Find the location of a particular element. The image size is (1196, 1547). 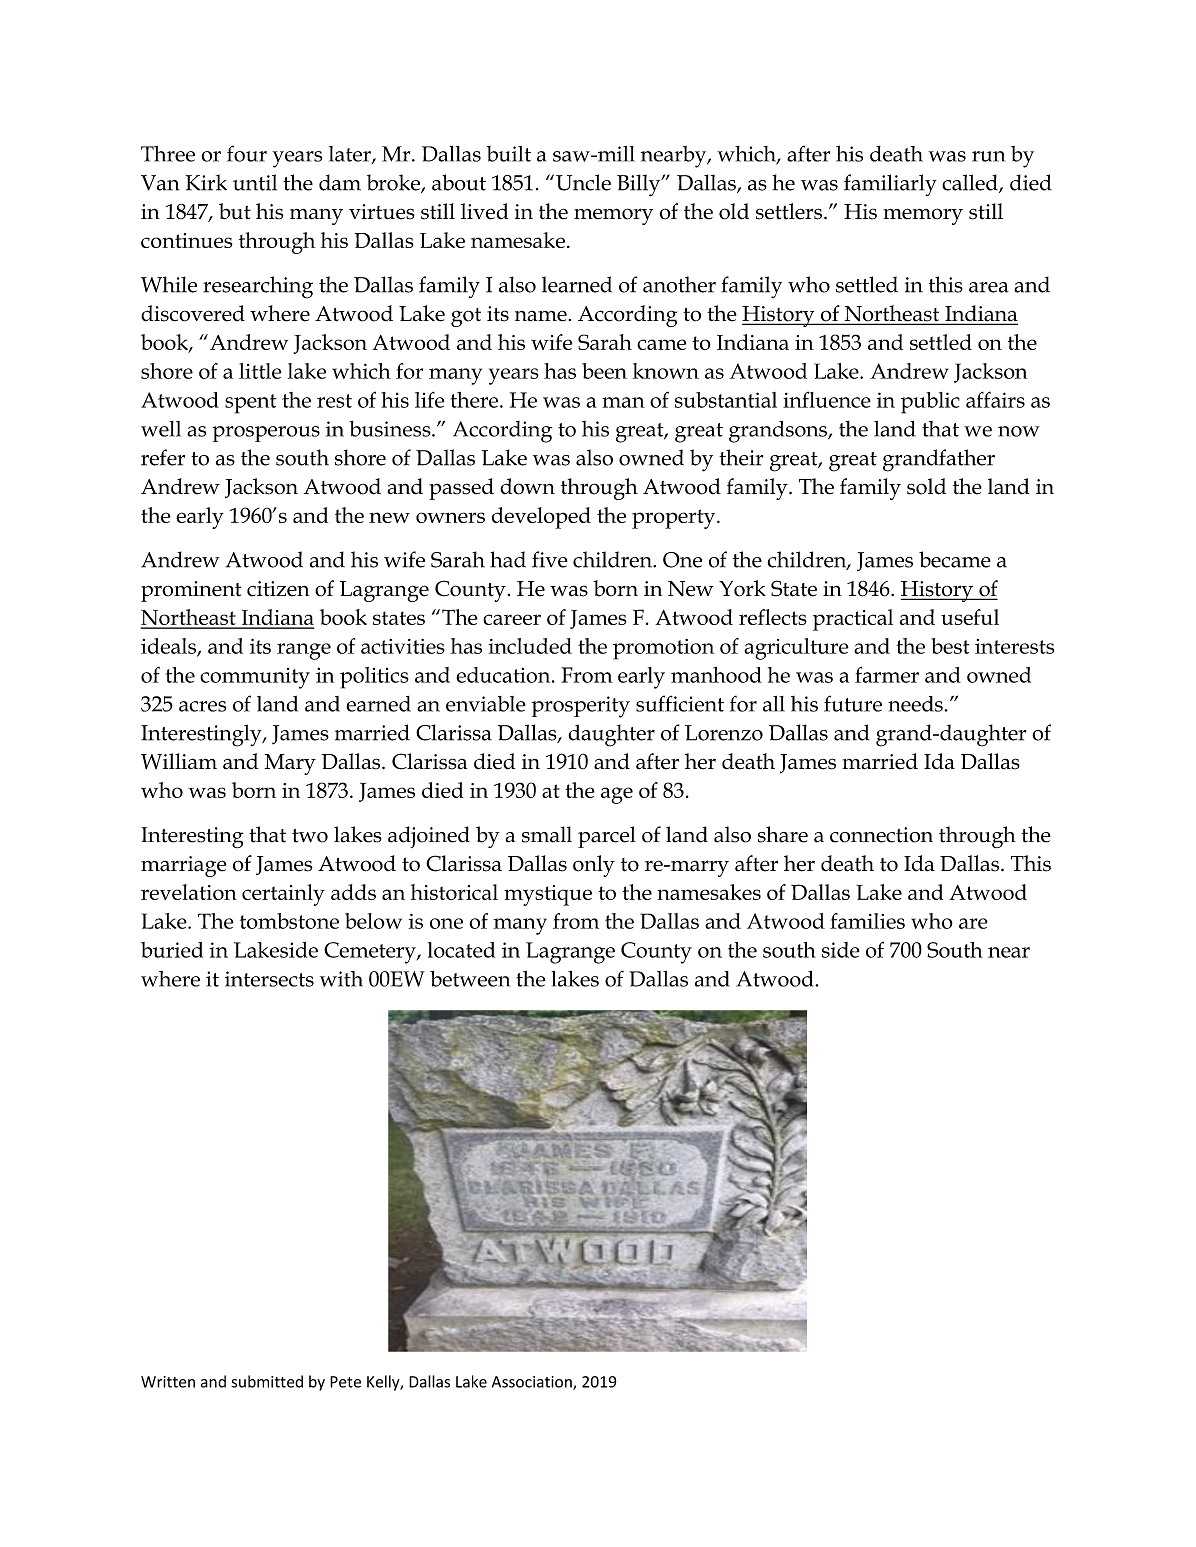

Association is located at coordinates (533, 1383).
